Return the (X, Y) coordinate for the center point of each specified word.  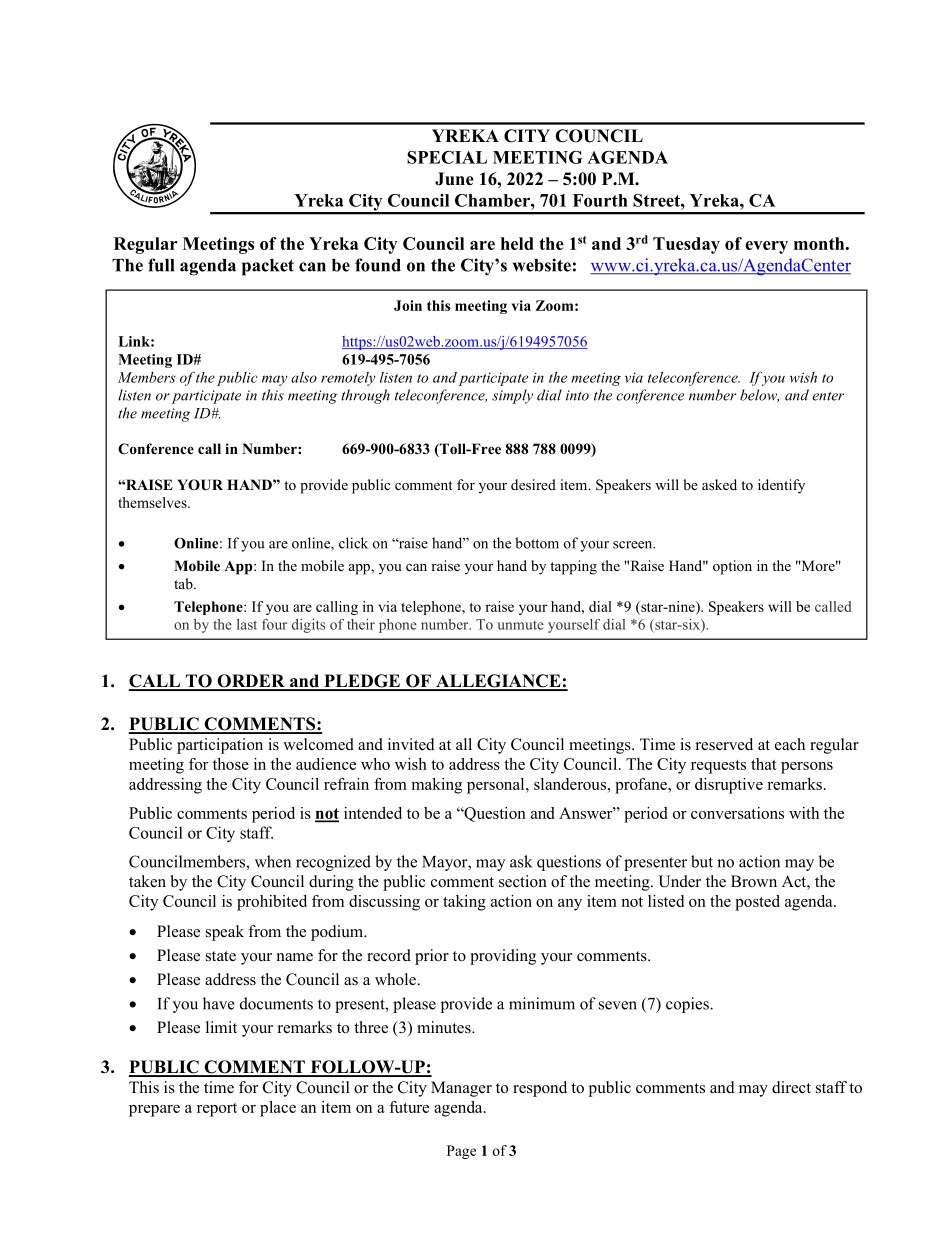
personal (497, 786)
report (217, 1110)
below (759, 395)
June (454, 179)
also (304, 377)
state (221, 956)
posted (757, 903)
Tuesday (686, 245)
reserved (724, 744)
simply (512, 396)
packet (268, 267)
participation (220, 746)
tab (184, 583)
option (732, 567)
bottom (537, 543)
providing (503, 957)
